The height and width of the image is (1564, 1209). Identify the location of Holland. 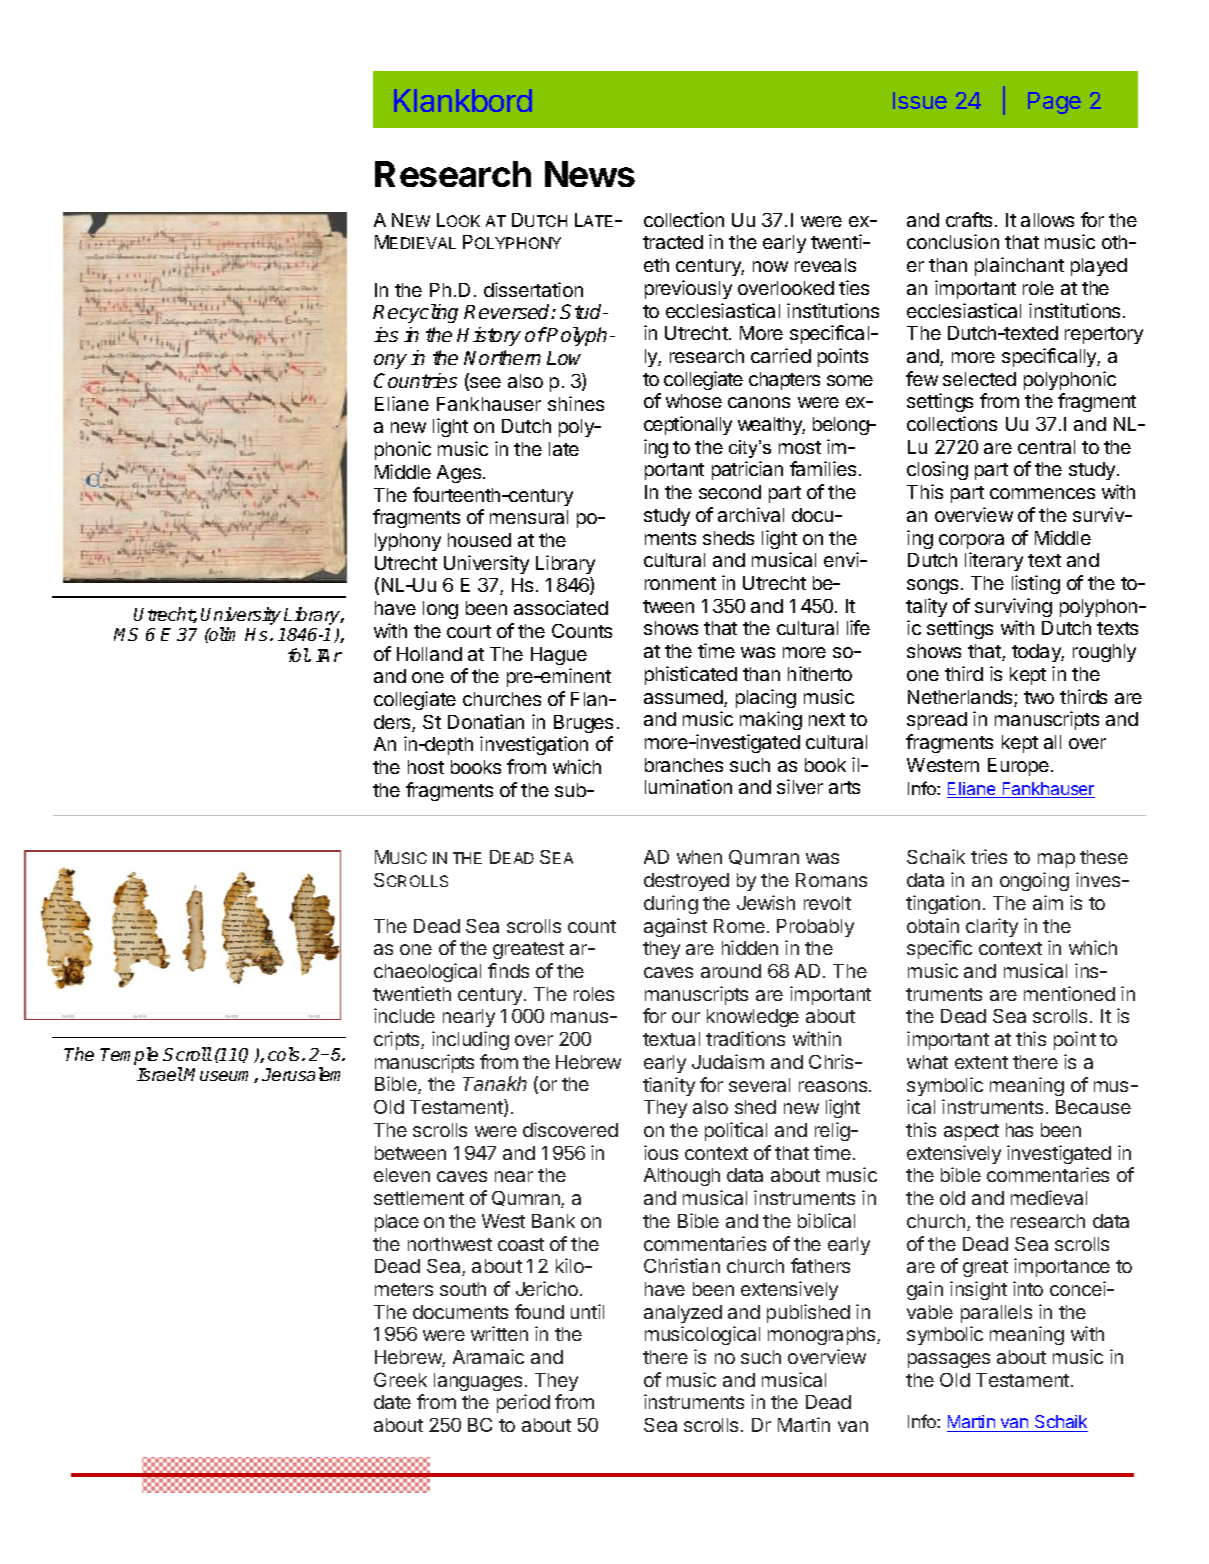
(429, 654).
